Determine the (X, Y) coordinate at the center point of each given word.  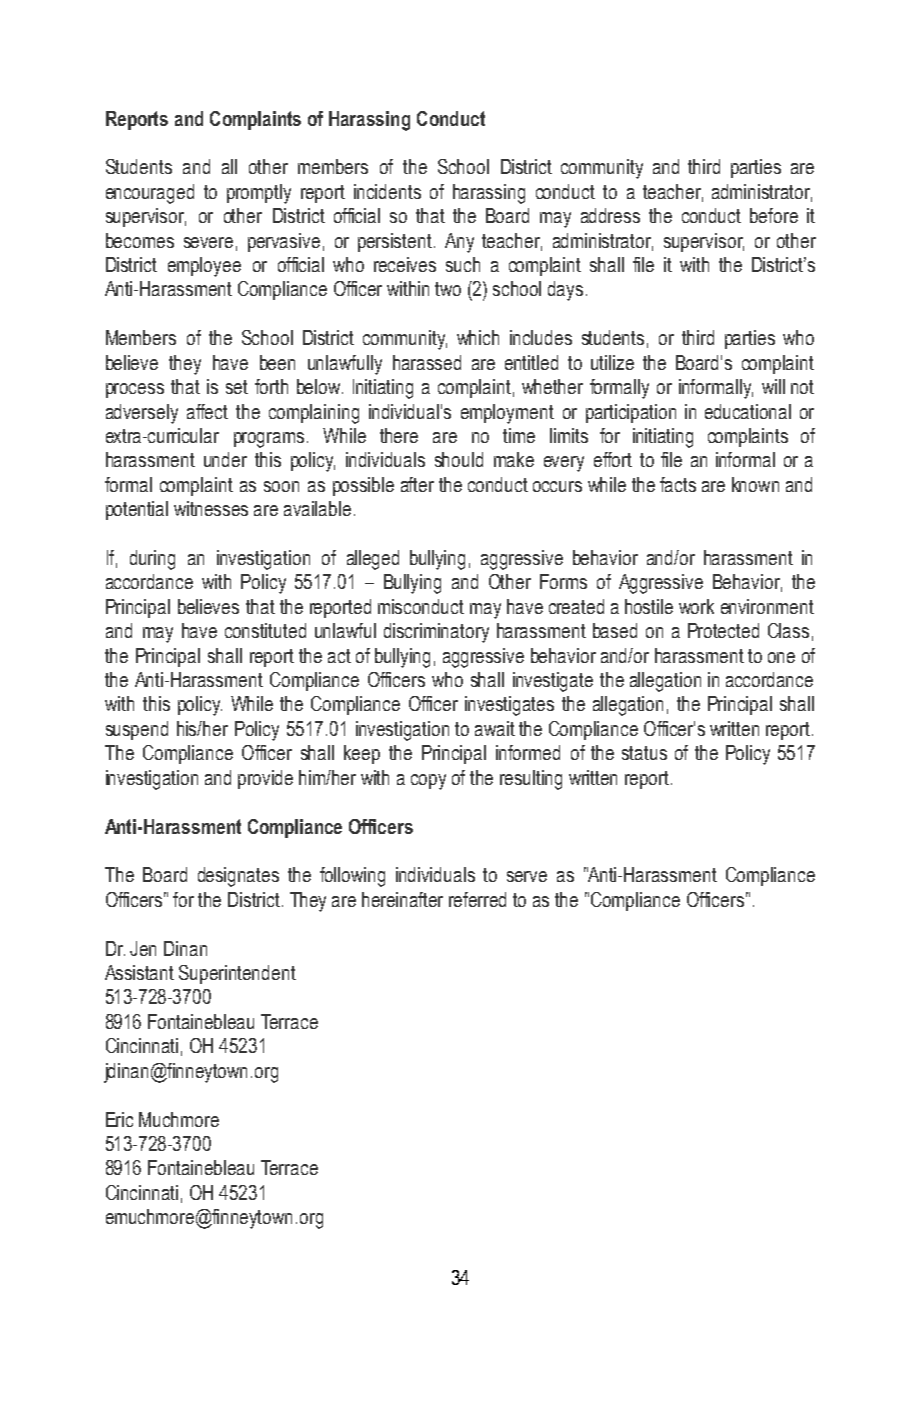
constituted (265, 630)
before (774, 215)
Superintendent (237, 974)
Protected (723, 630)
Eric (119, 1119)
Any (459, 243)
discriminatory (436, 633)
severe (208, 242)
